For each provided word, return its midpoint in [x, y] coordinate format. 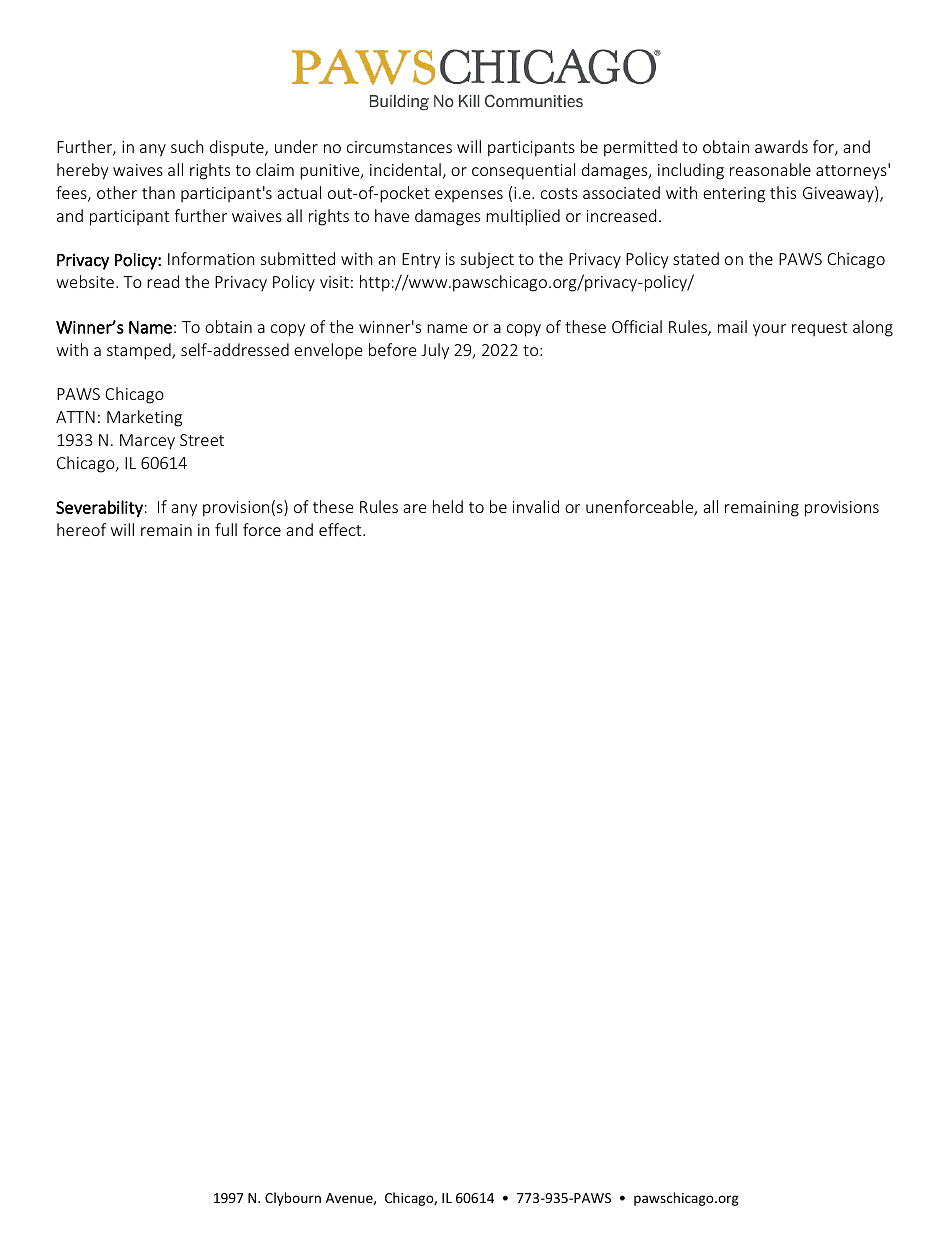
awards [781, 146]
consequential [523, 171]
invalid [536, 506]
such [187, 146]
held [448, 506]
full [226, 529]
